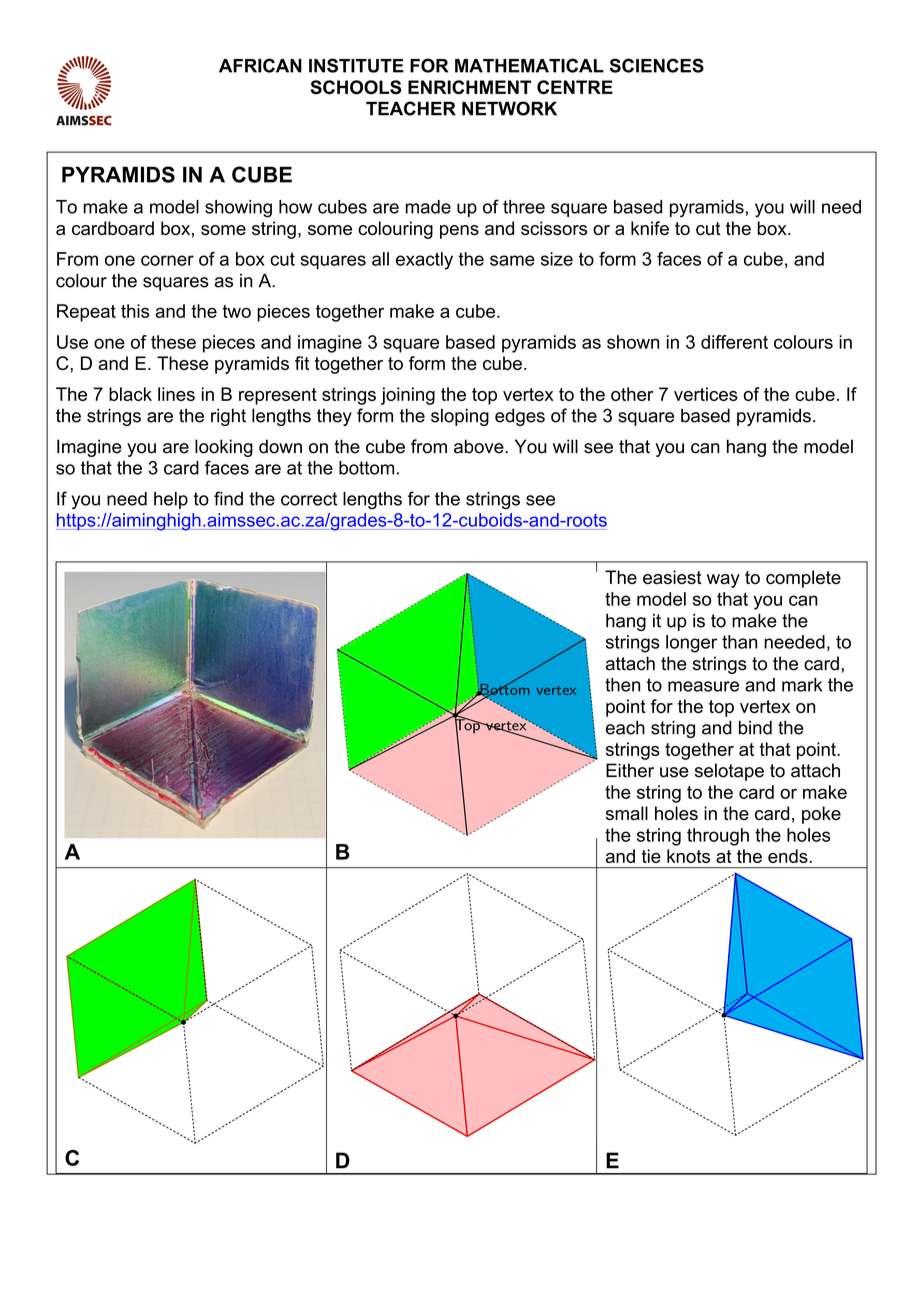 The height and width of the page is (1308, 924). I want to click on ENRICHMENT, so click(469, 87).
